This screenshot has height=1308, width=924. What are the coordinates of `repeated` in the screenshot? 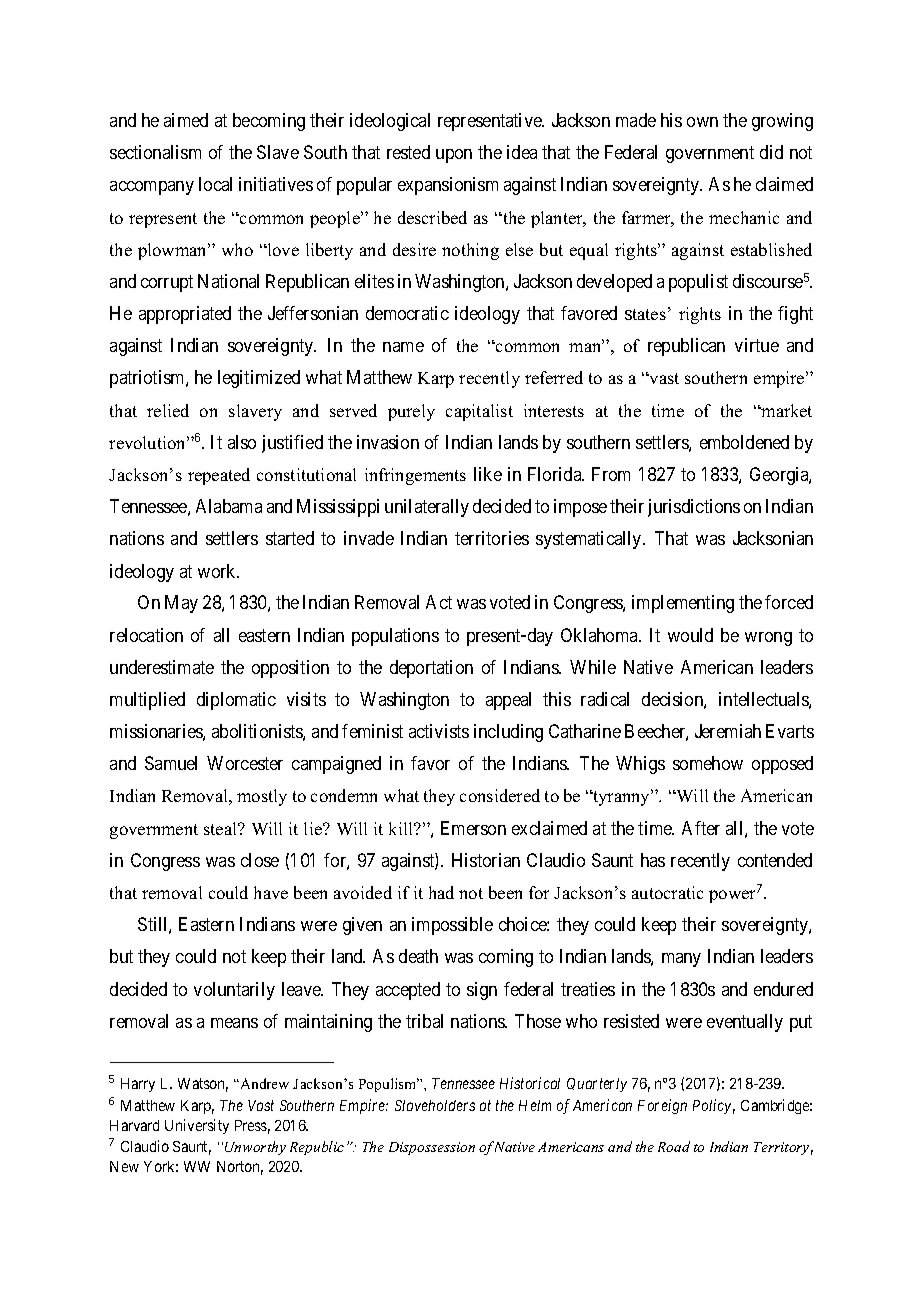 It's located at (219, 476).
